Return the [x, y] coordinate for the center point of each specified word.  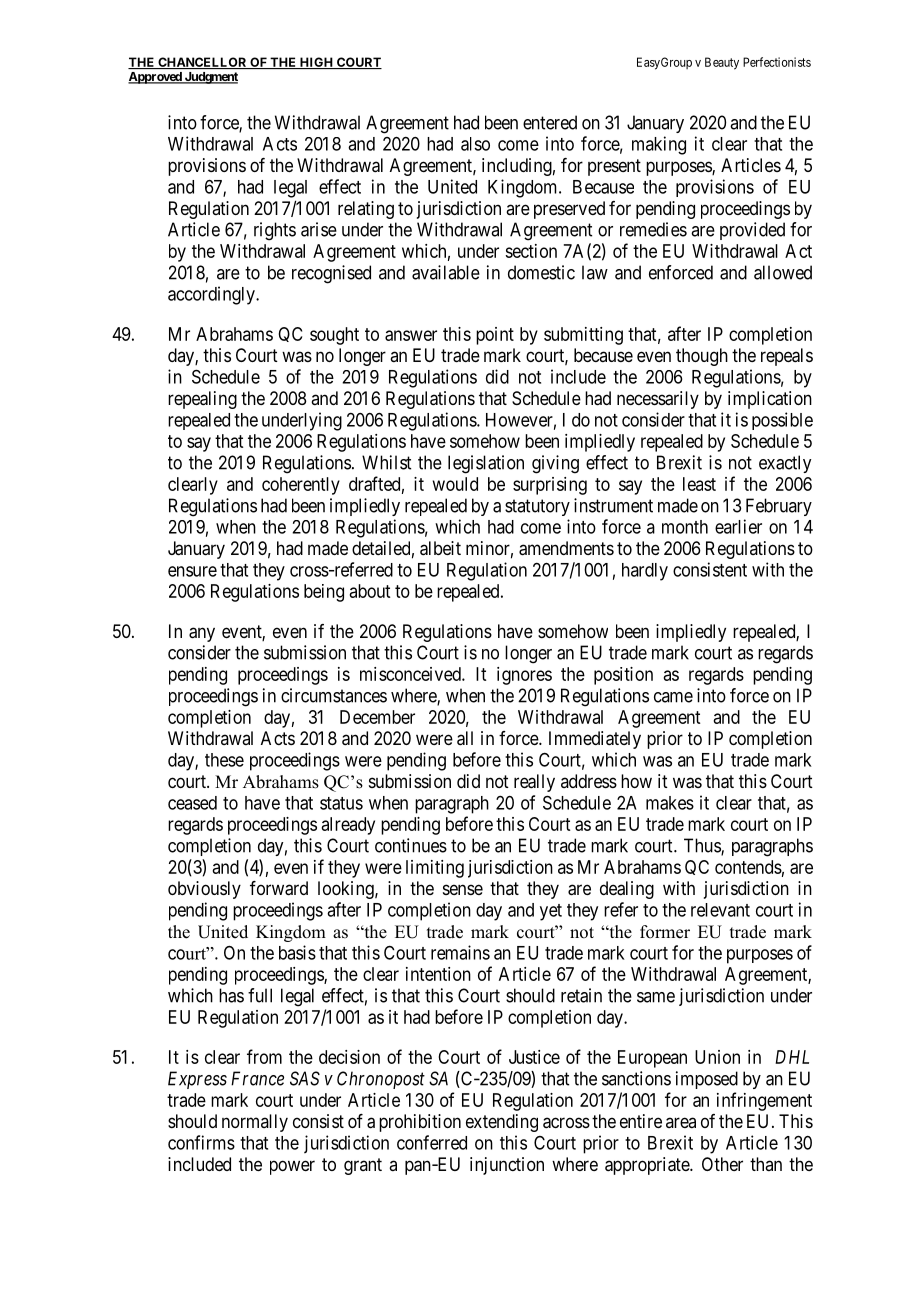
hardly [645, 572]
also [475, 144]
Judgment [210, 78]
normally [255, 1123]
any [202, 634]
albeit [440, 548]
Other [722, 1164]
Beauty [722, 63]
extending [502, 1123]
